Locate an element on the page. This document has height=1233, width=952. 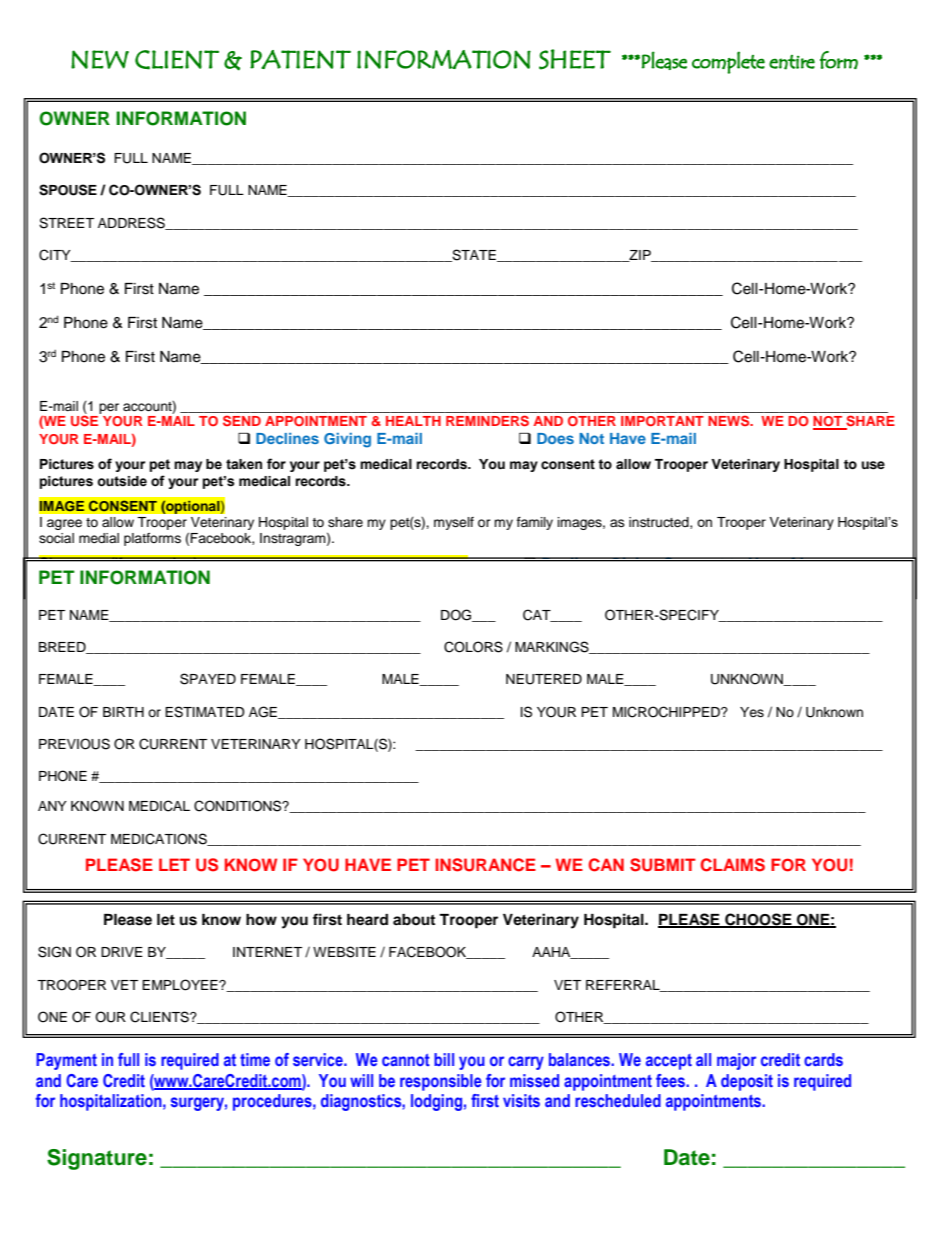
HEALTH is located at coordinates (413, 421).
